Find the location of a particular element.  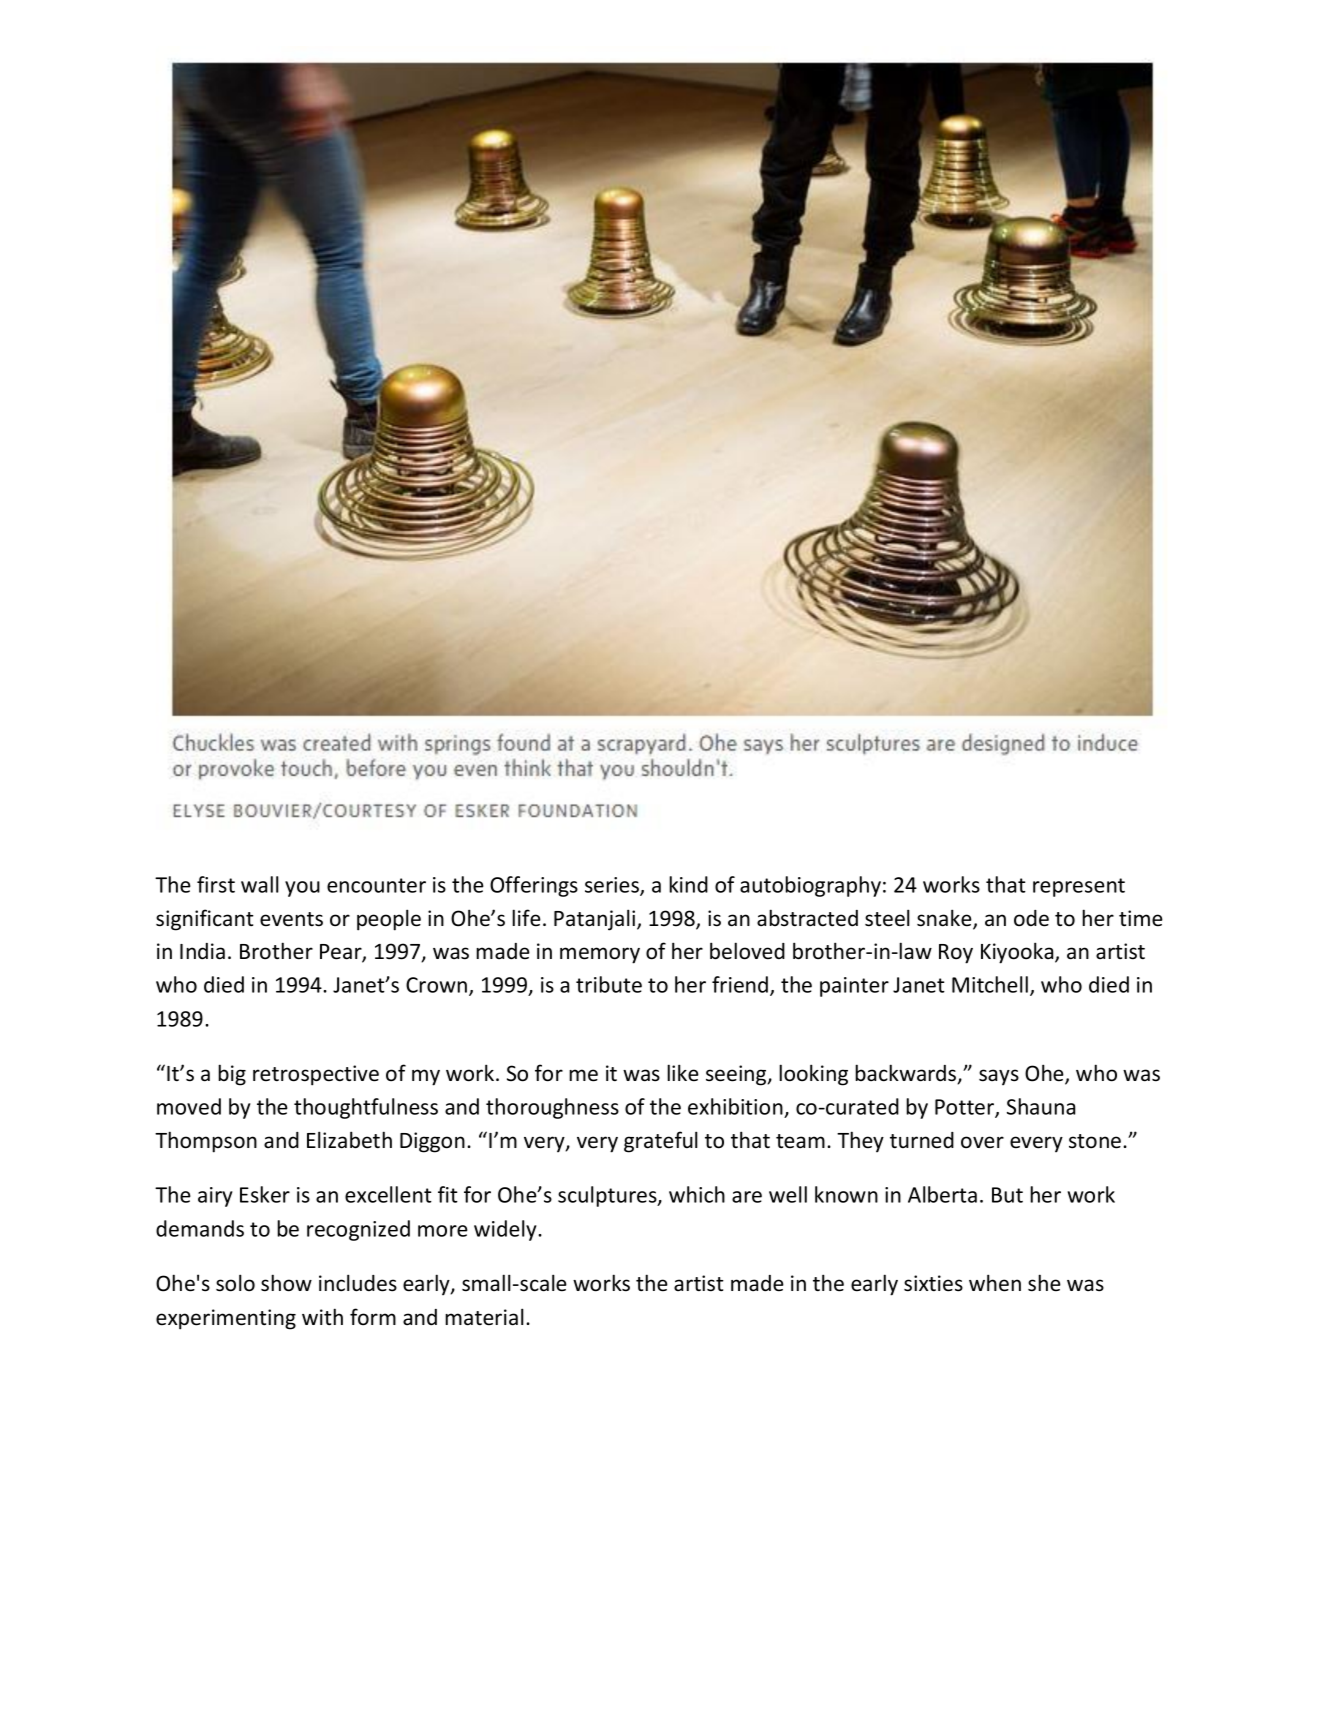

says is located at coordinates (999, 1077).
